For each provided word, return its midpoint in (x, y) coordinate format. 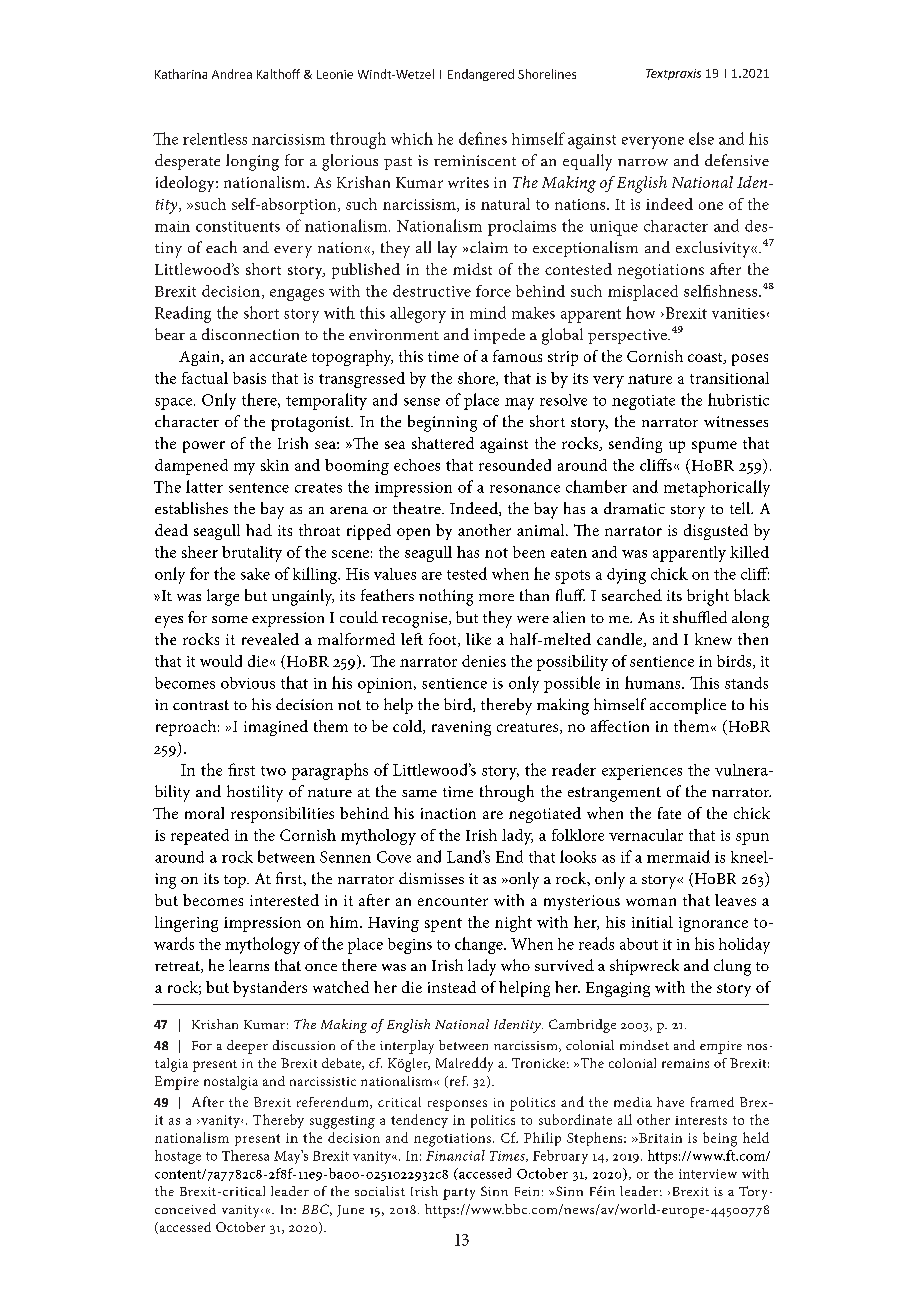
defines (483, 138)
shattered (443, 443)
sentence (259, 488)
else (701, 138)
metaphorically (717, 488)
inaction (448, 813)
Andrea (232, 74)
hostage (178, 1157)
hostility (255, 793)
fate (669, 813)
